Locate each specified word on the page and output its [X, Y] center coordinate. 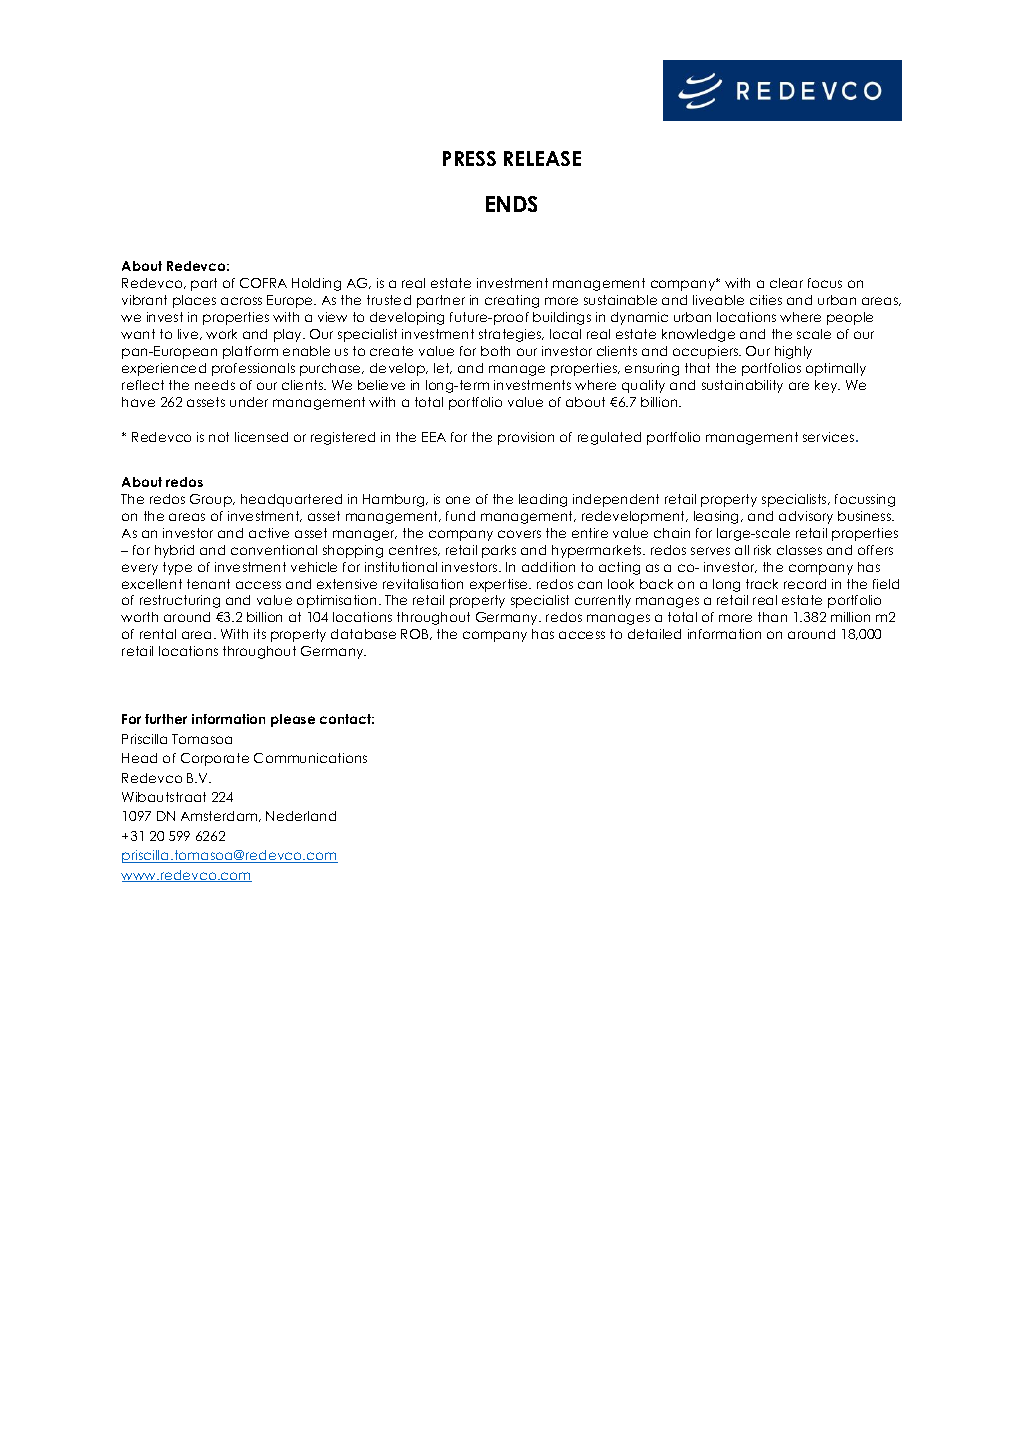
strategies [511, 335]
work [221, 334]
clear [786, 283]
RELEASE [542, 158]
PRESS [469, 158]
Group [212, 500]
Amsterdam [220, 816]
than [772, 617]
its [260, 634]
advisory [806, 517]
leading [543, 500]
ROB [416, 634]
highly [793, 352]
